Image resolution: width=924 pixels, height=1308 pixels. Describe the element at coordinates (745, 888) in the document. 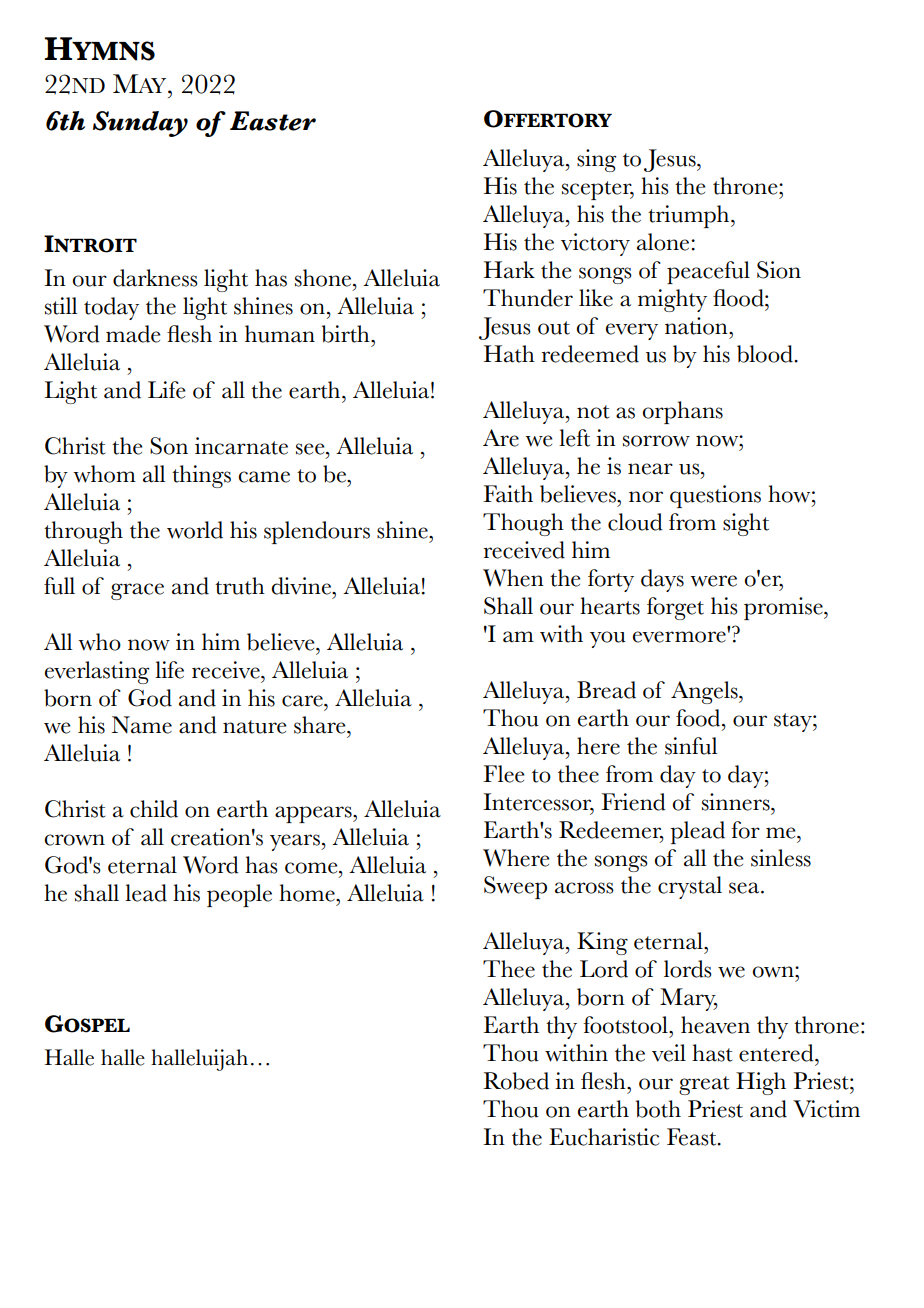

I see `sea` at that location.
